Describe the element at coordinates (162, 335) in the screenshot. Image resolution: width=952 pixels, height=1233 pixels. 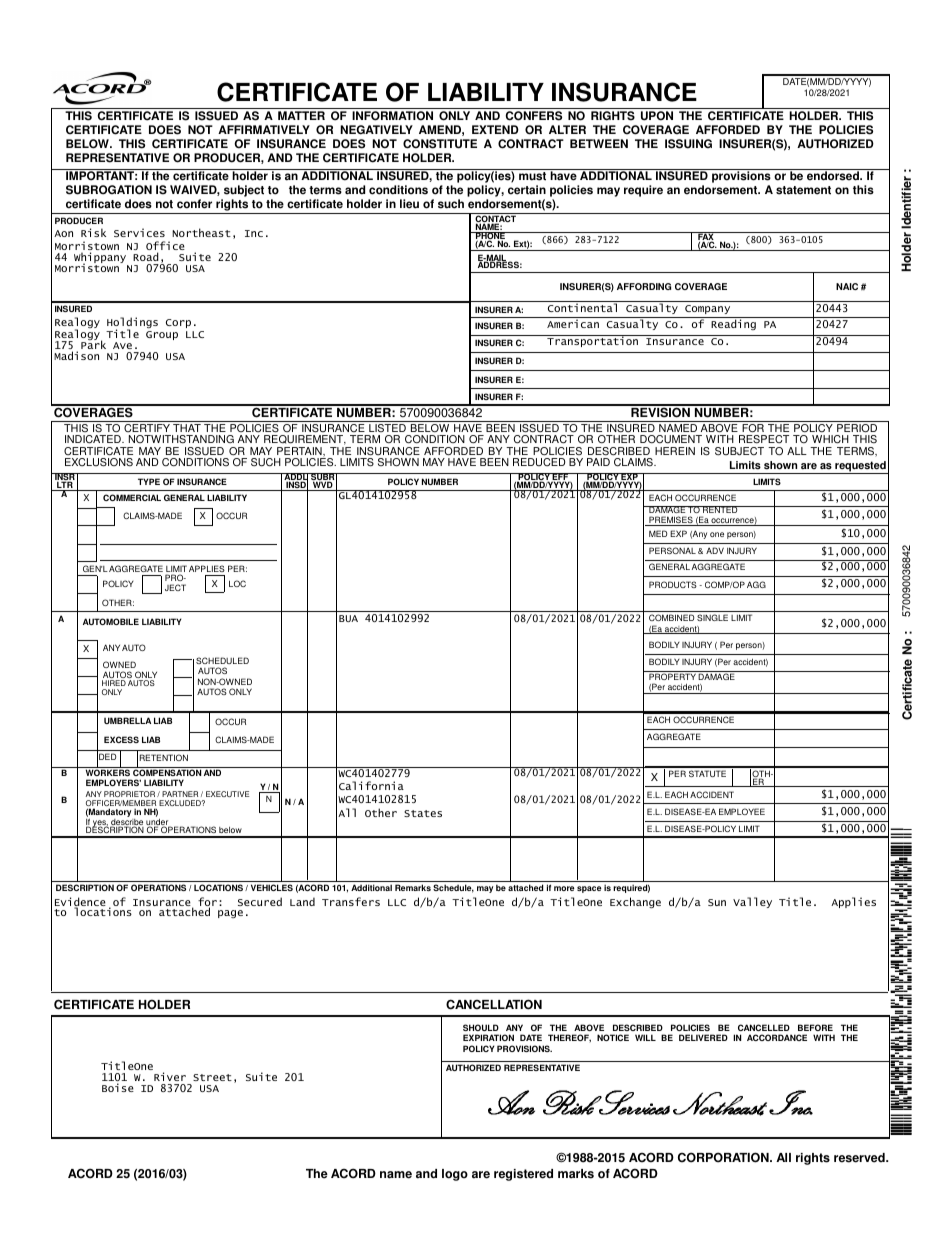
I see `Group` at that location.
